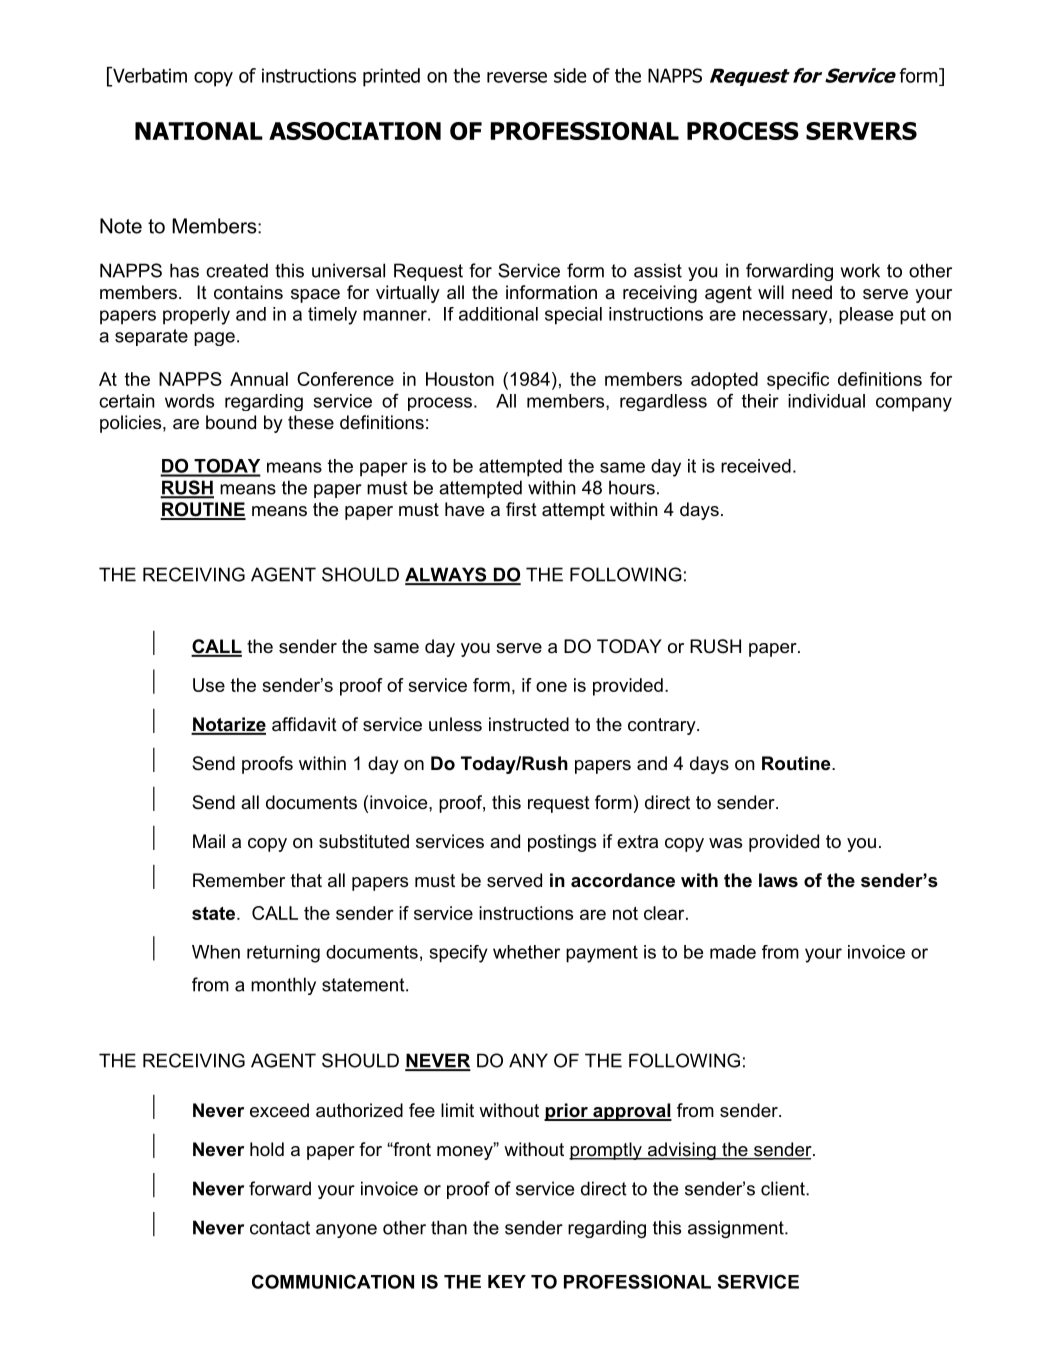 The width and height of the screenshot is (1051, 1360). Describe the element at coordinates (199, 131) in the screenshot. I see `NATIONAL` at that location.
